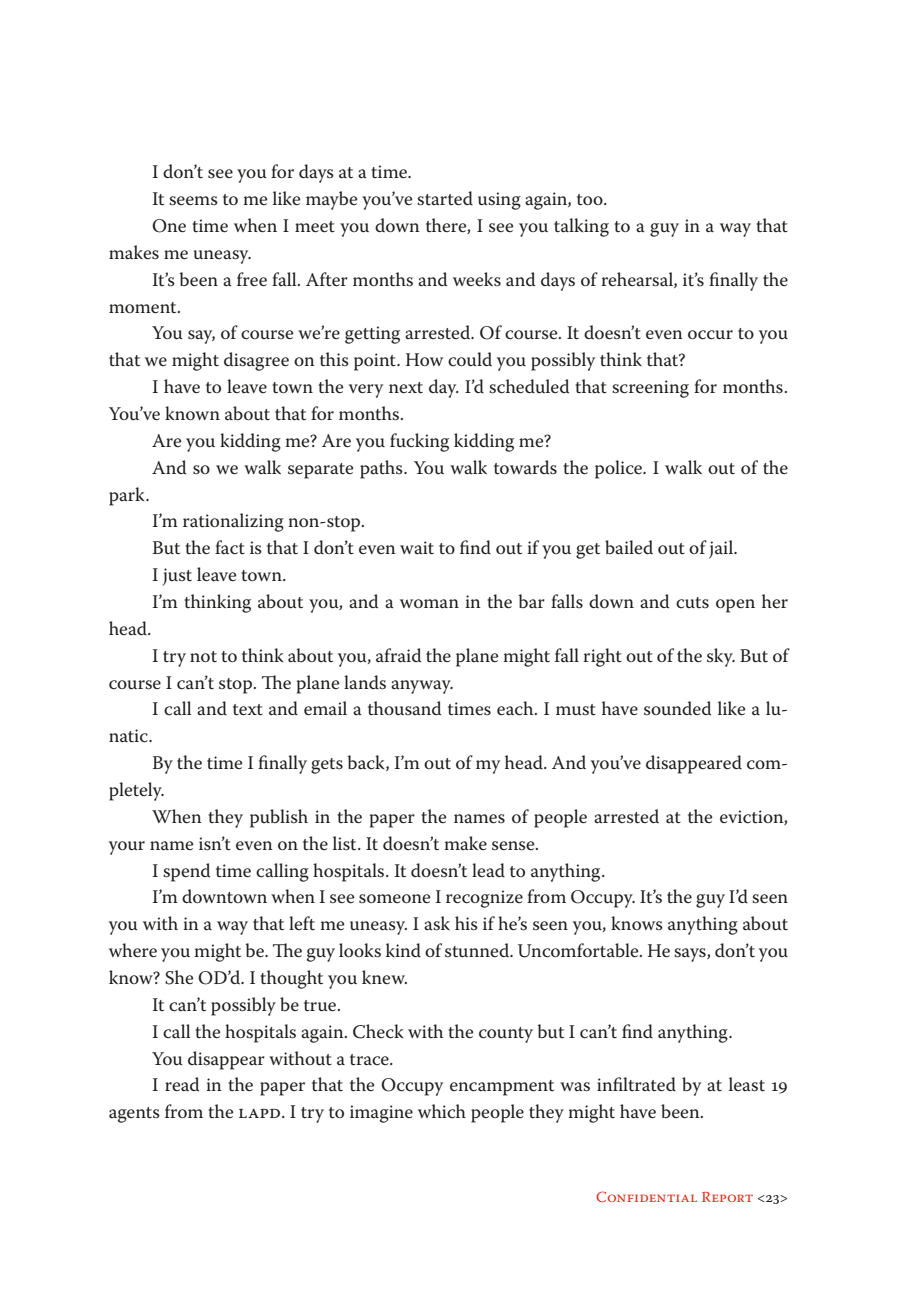 The width and height of the document is (924, 1305). I want to click on started, so click(445, 198).
